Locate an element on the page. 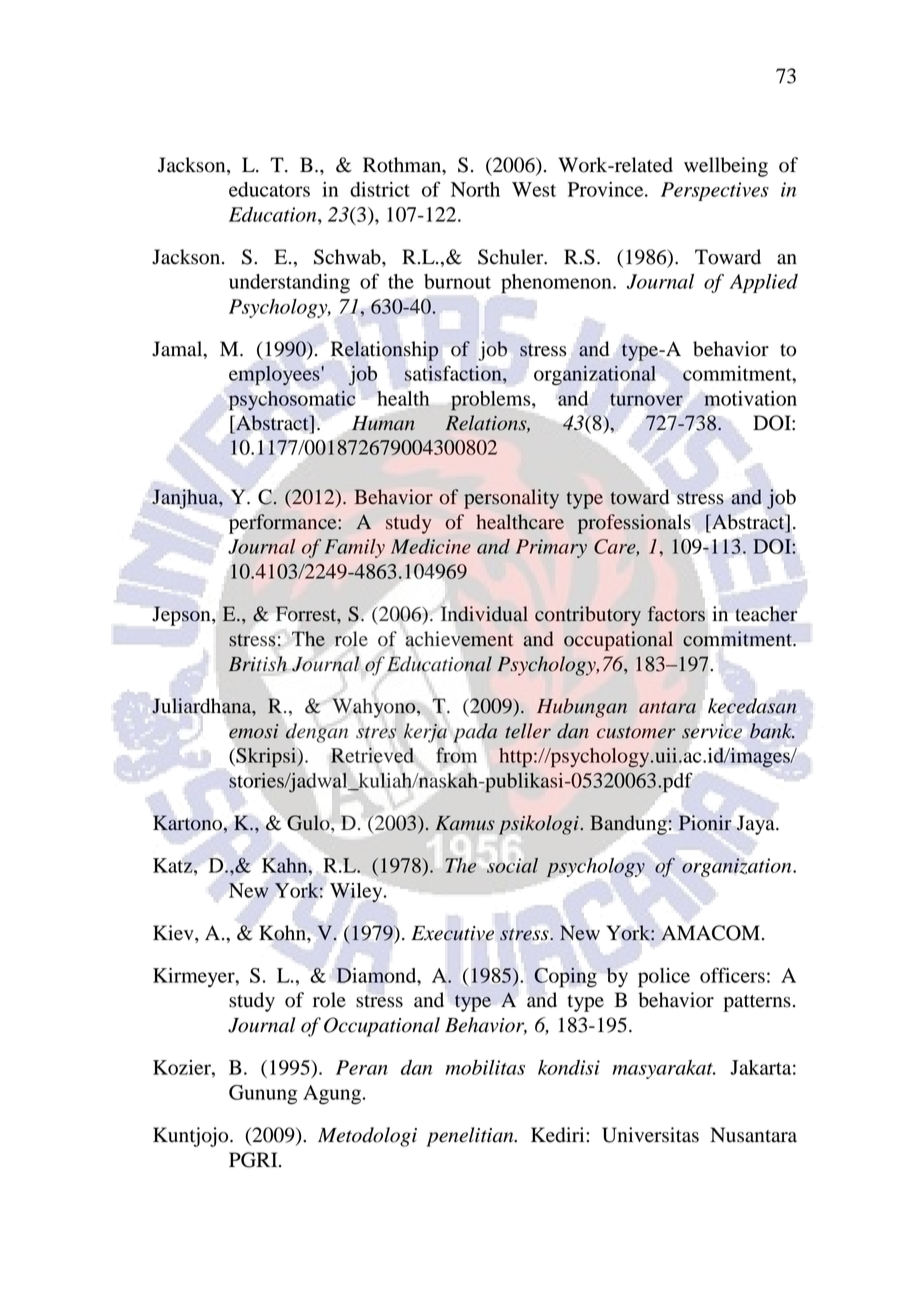 Image resolution: width=924 pixels, height=1305 pixels. factors is located at coordinates (676, 614).
